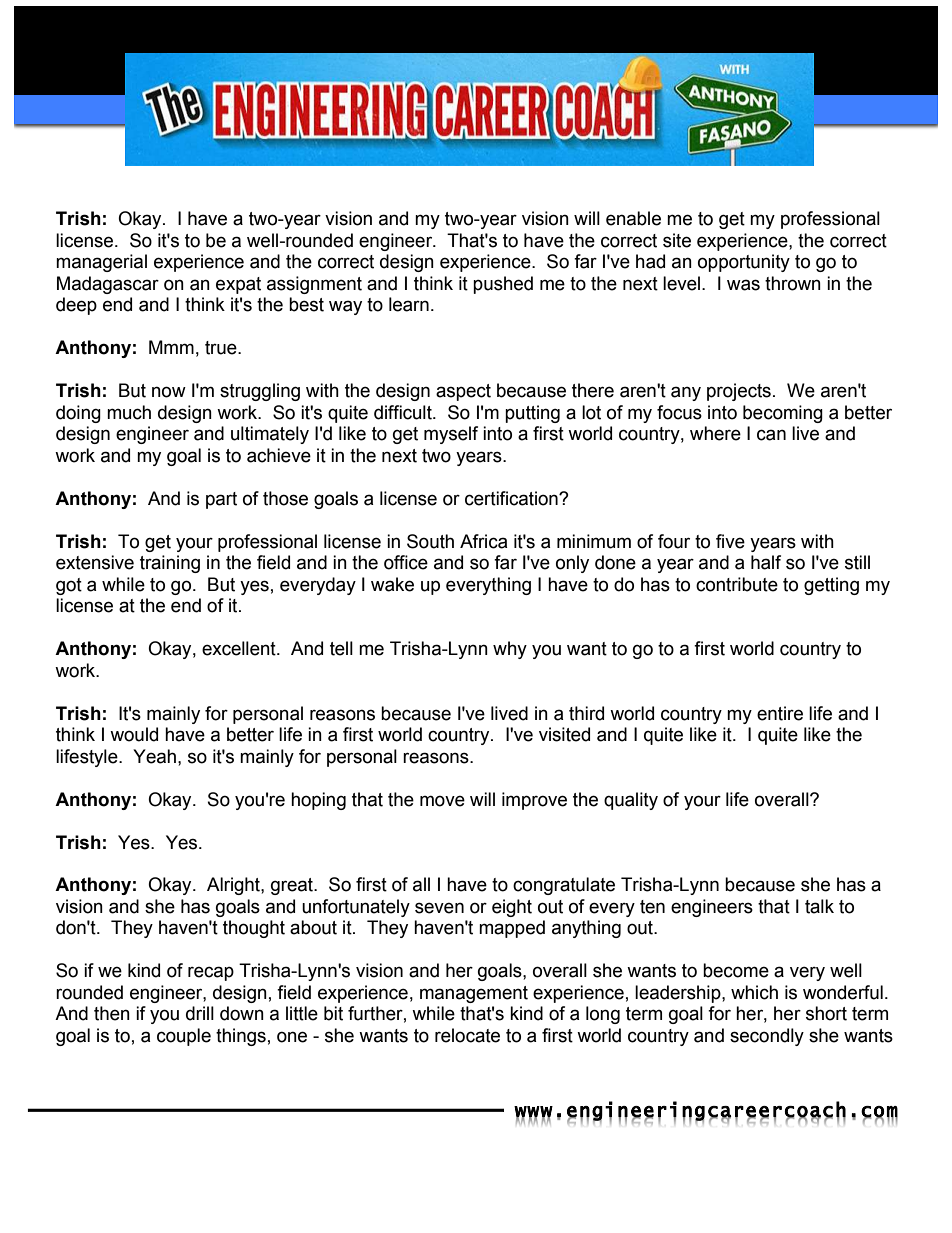 The height and width of the document is (1233, 952). What do you see at coordinates (200, 1013) in the document?
I see `drill` at bounding box center [200, 1013].
